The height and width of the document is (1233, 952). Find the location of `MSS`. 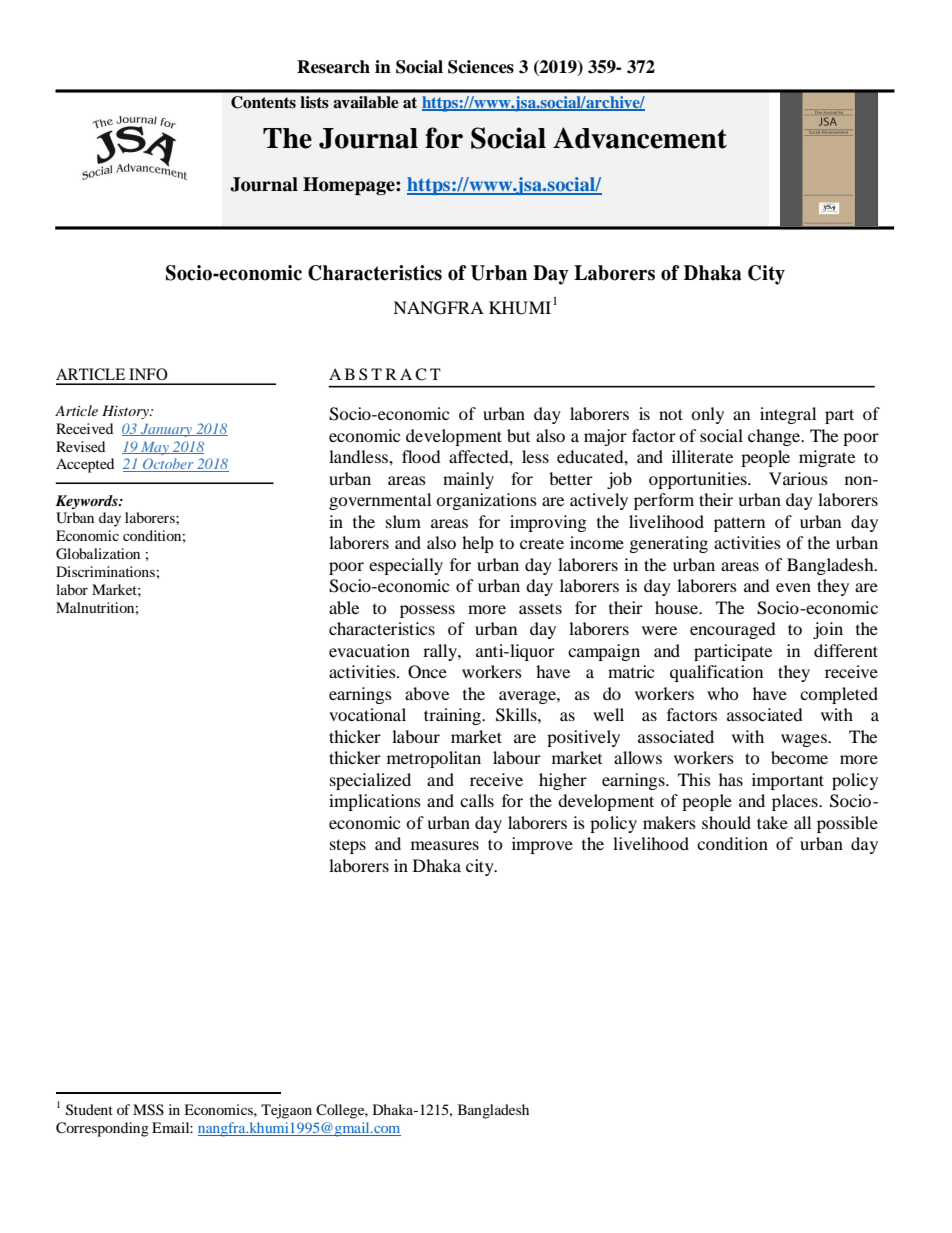

MSS is located at coordinates (148, 1110).
